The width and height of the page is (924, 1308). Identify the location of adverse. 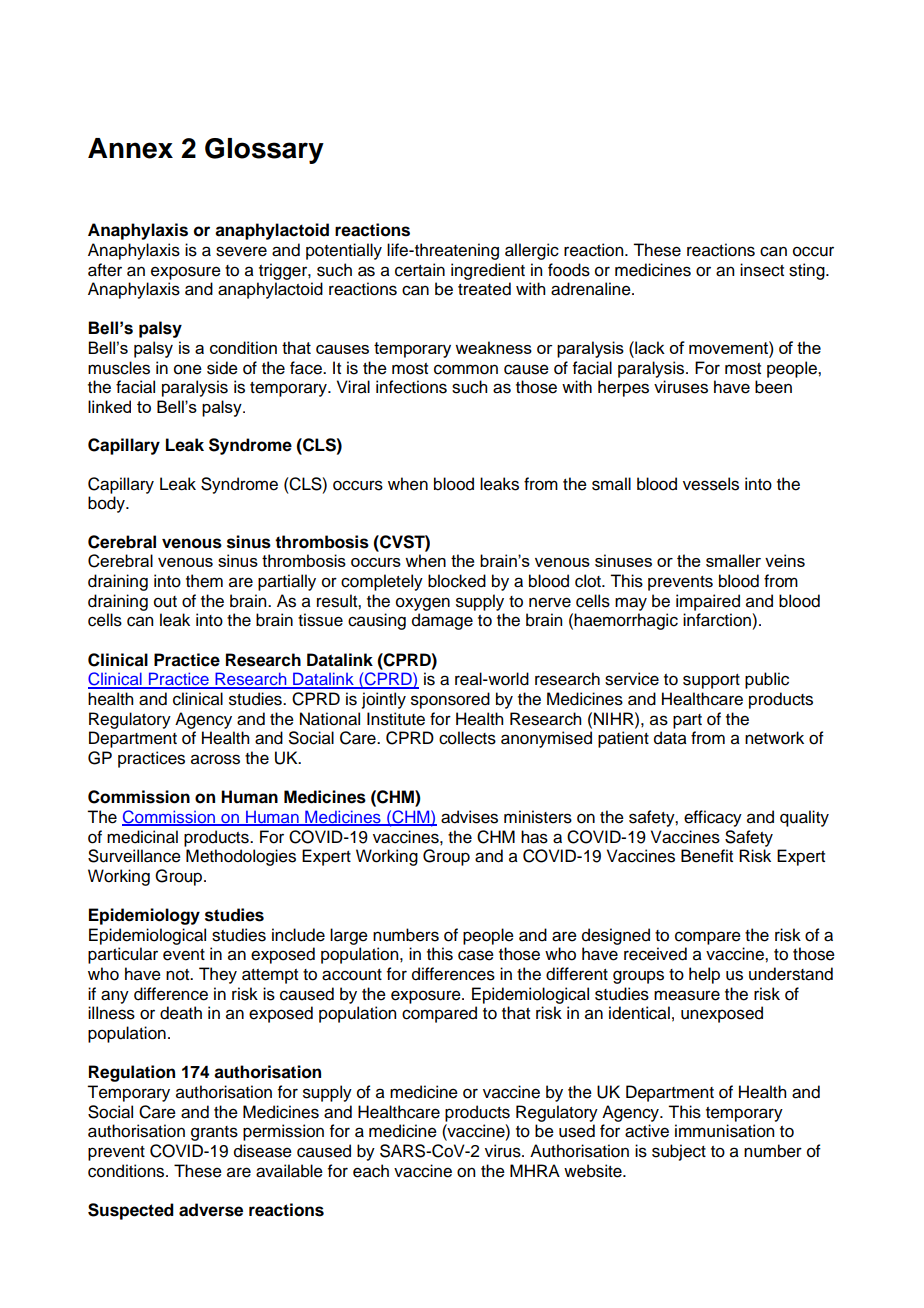
(211, 1210).
